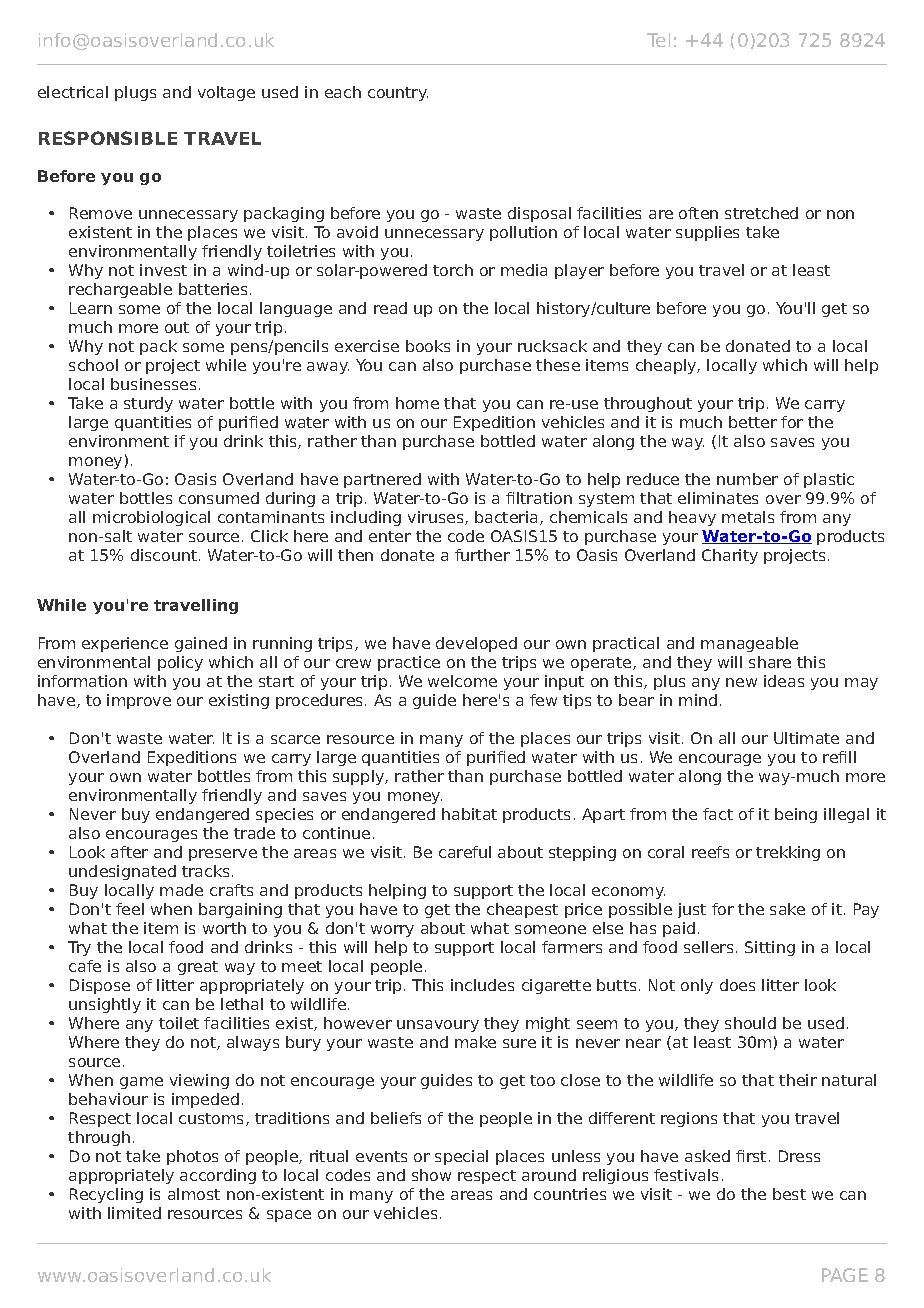 The height and width of the screenshot is (1308, 924). What do you see at coordinates (788, 853) in the screenshot?
I see `trekking` at bounding box center [788, 853].
